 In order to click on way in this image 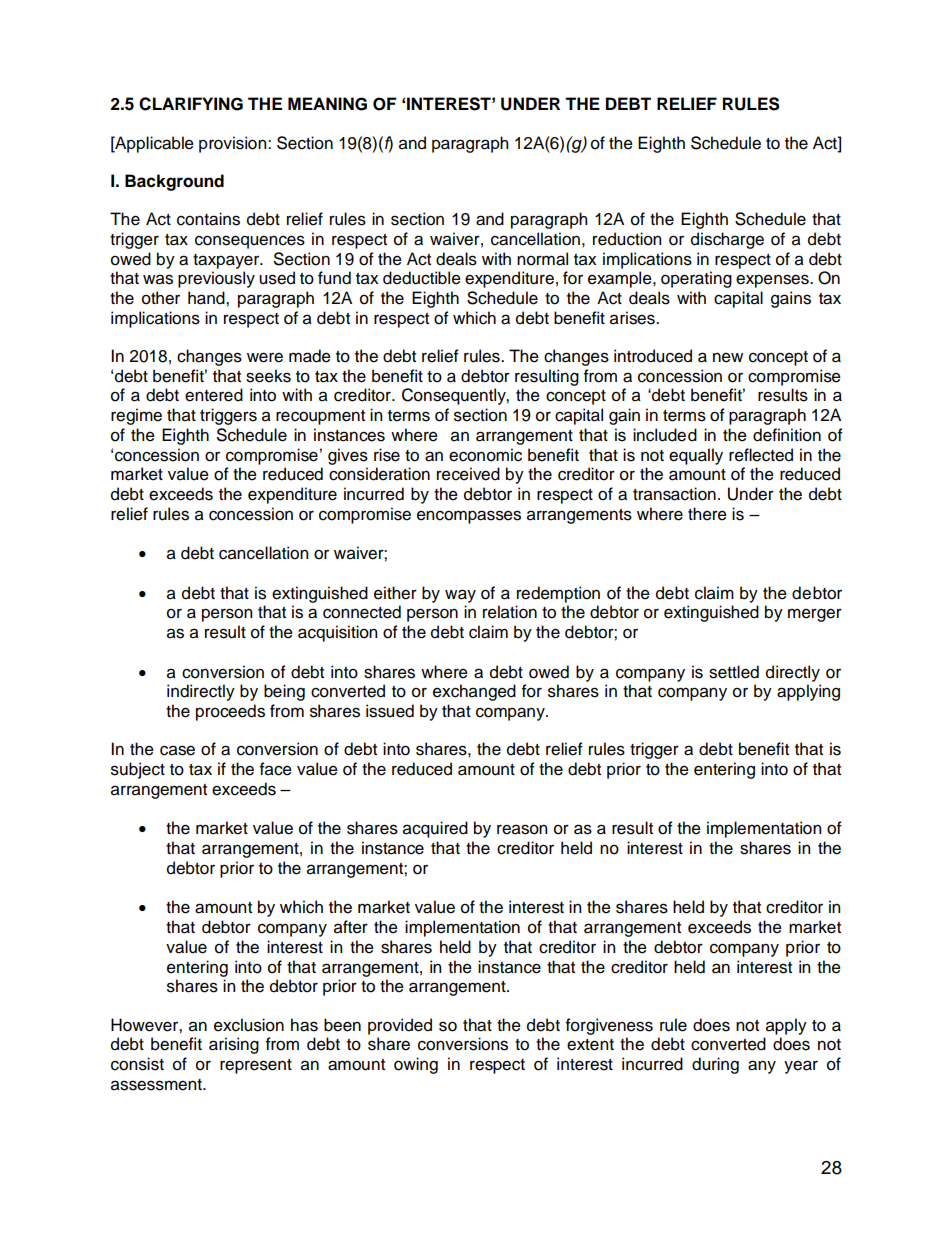, I will do `click(460, 596)`.
